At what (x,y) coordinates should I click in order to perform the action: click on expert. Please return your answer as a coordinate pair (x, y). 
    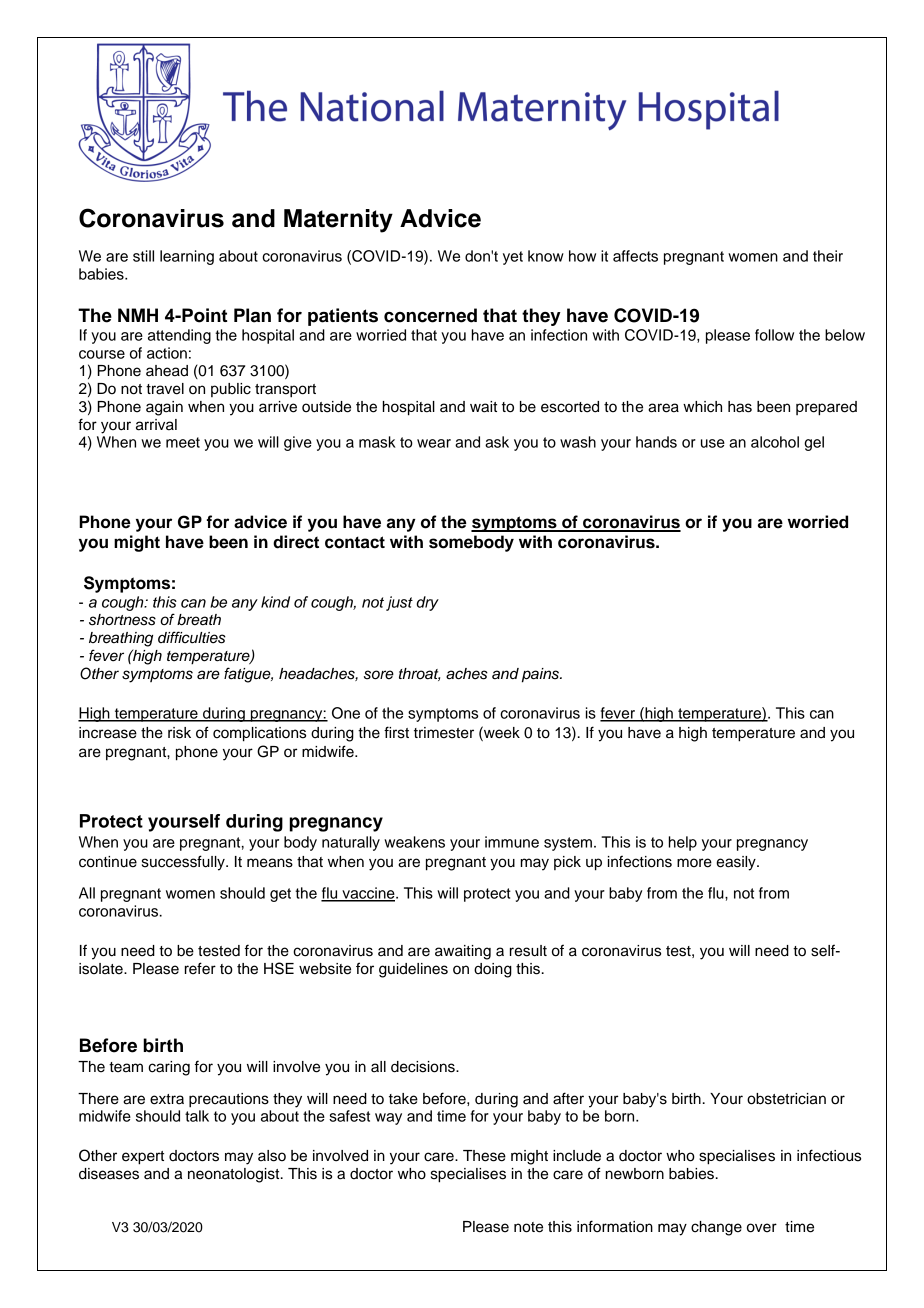
    Looking at the image, I should click on (143, 1158).
